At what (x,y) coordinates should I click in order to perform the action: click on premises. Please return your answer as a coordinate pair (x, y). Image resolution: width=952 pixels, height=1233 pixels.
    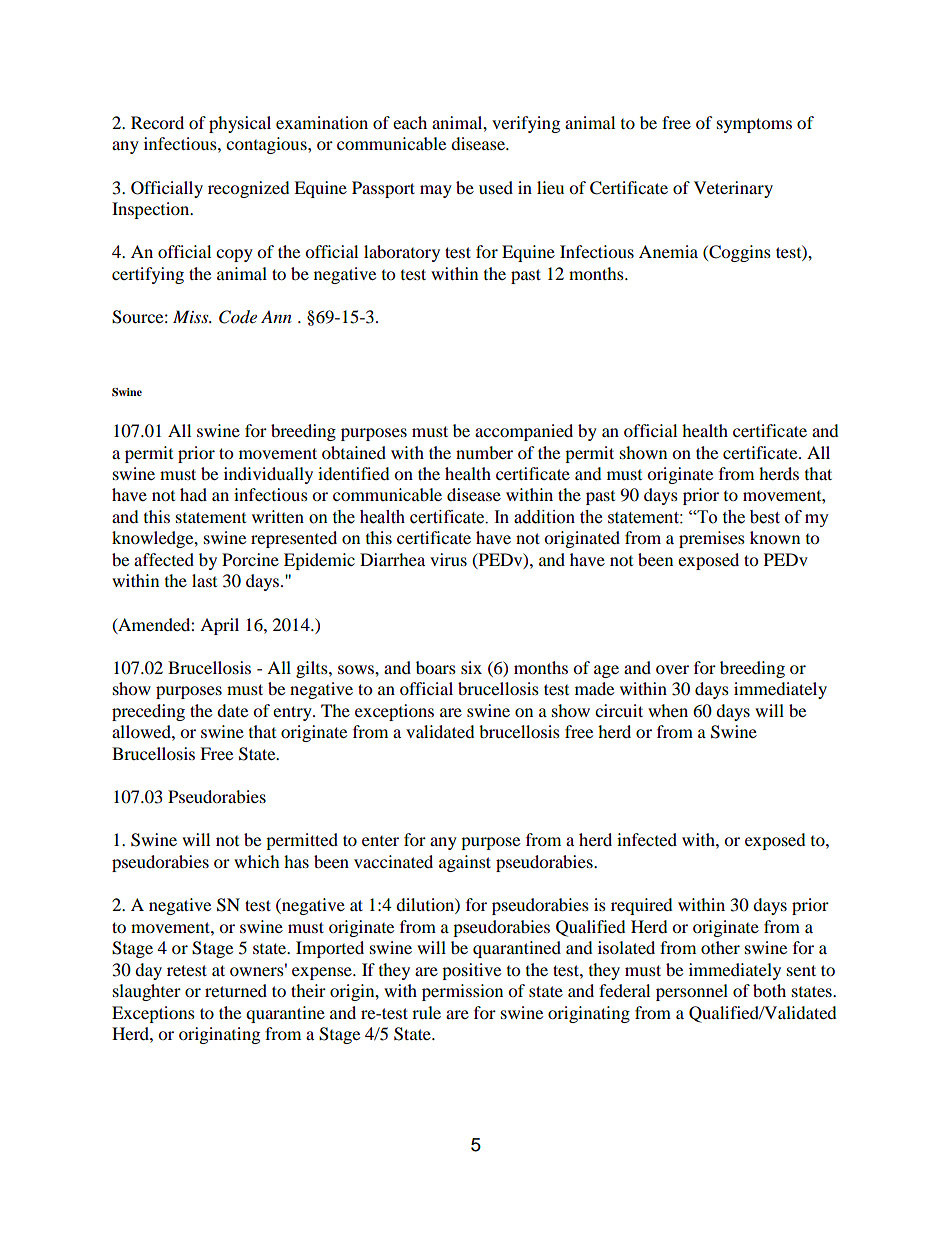
    Looking at the image, I should click on (712, 539).
